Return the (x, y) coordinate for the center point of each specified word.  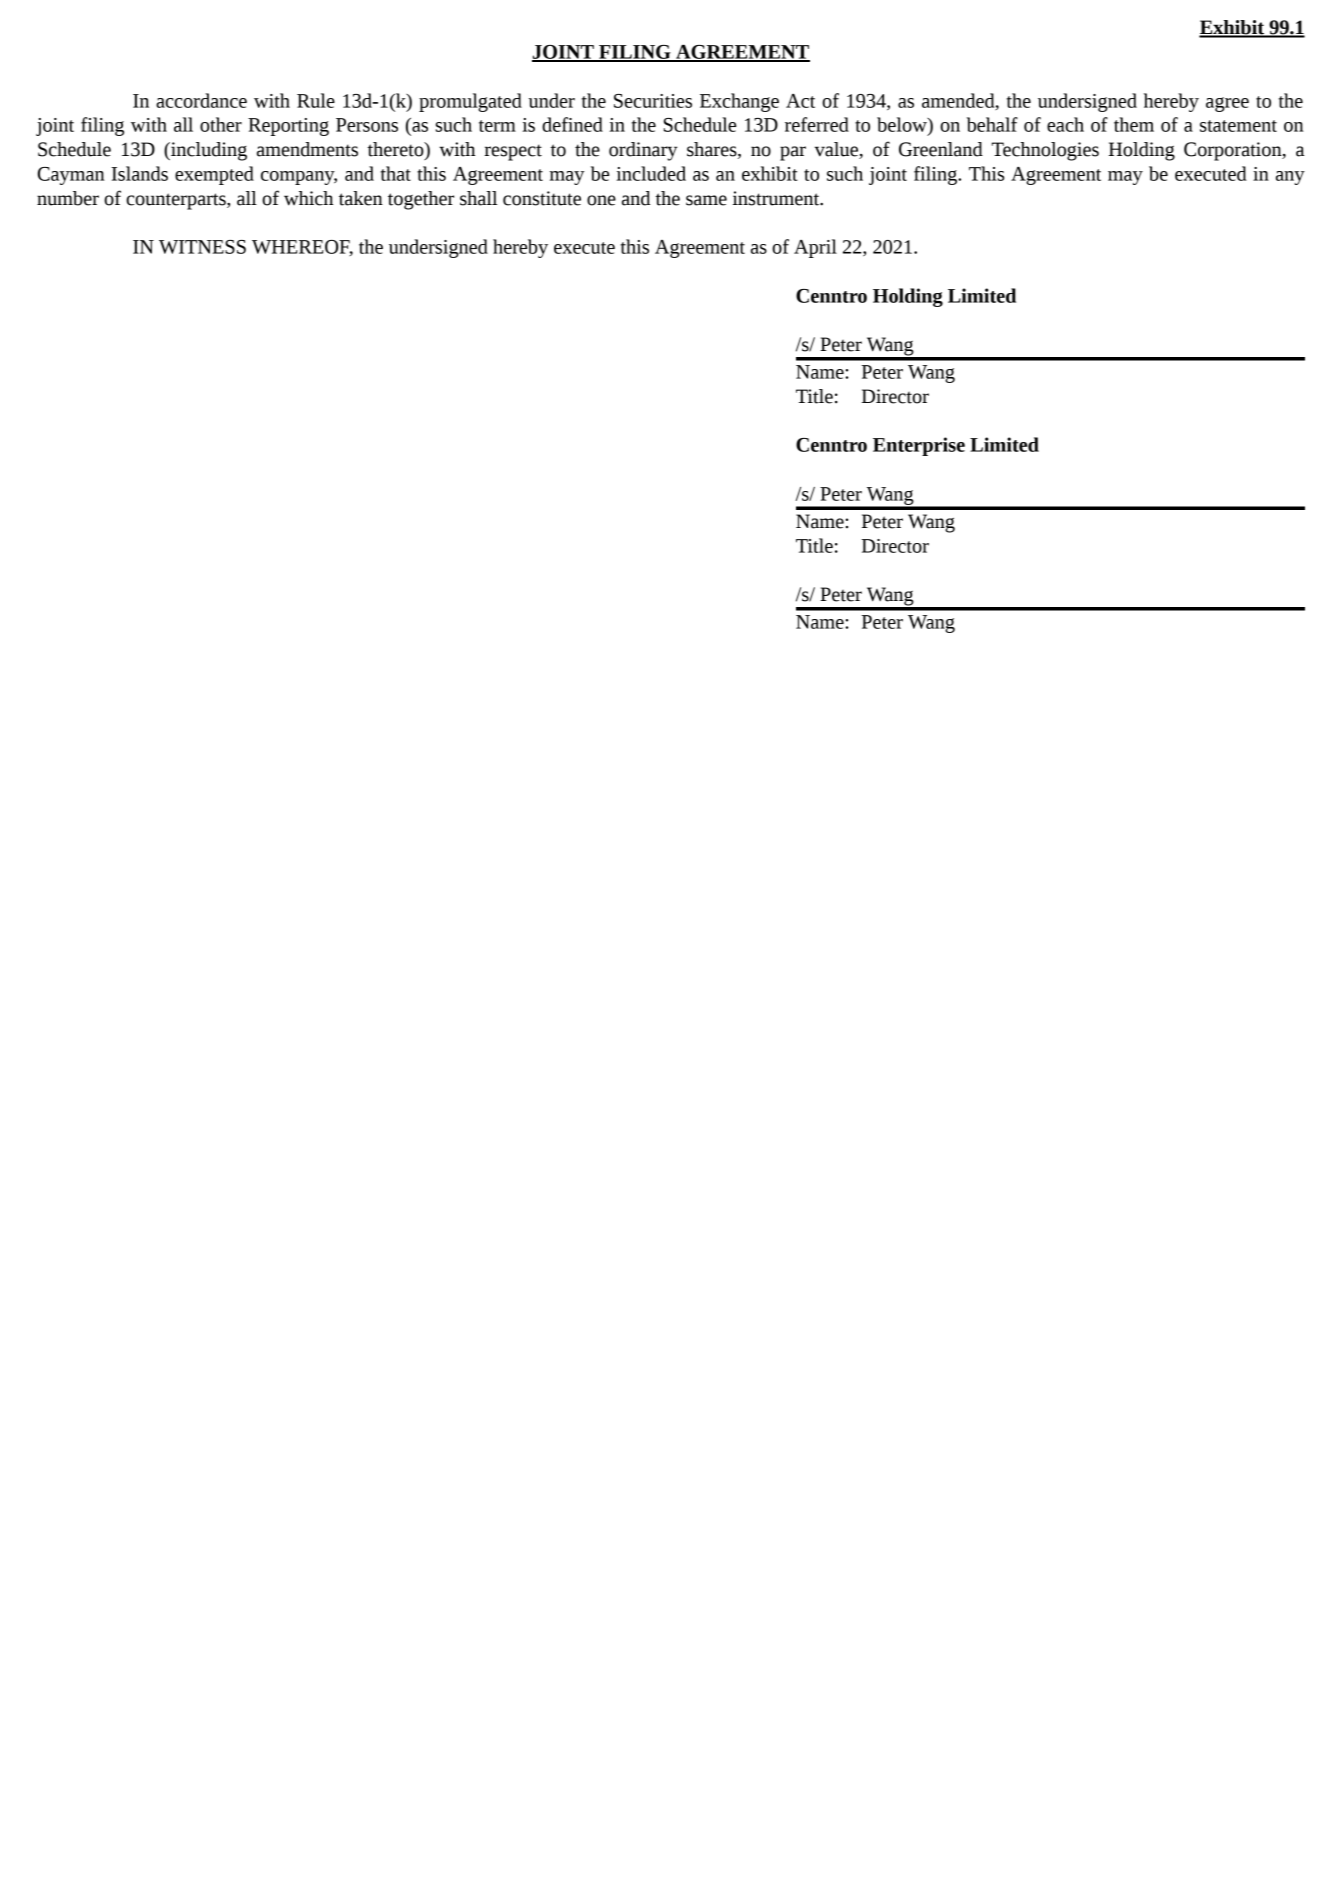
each (1065, 124)
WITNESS (202, 247)
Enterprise (919, 446)
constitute (542, 198)
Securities (653, 101)
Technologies (1045, 151)
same (706, 200)
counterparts (177, 201)
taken (361, 198)
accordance (201, 100)
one (601, 200)
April (815, 248)
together (421, 200)
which (308, 198)
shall (478, 198)
